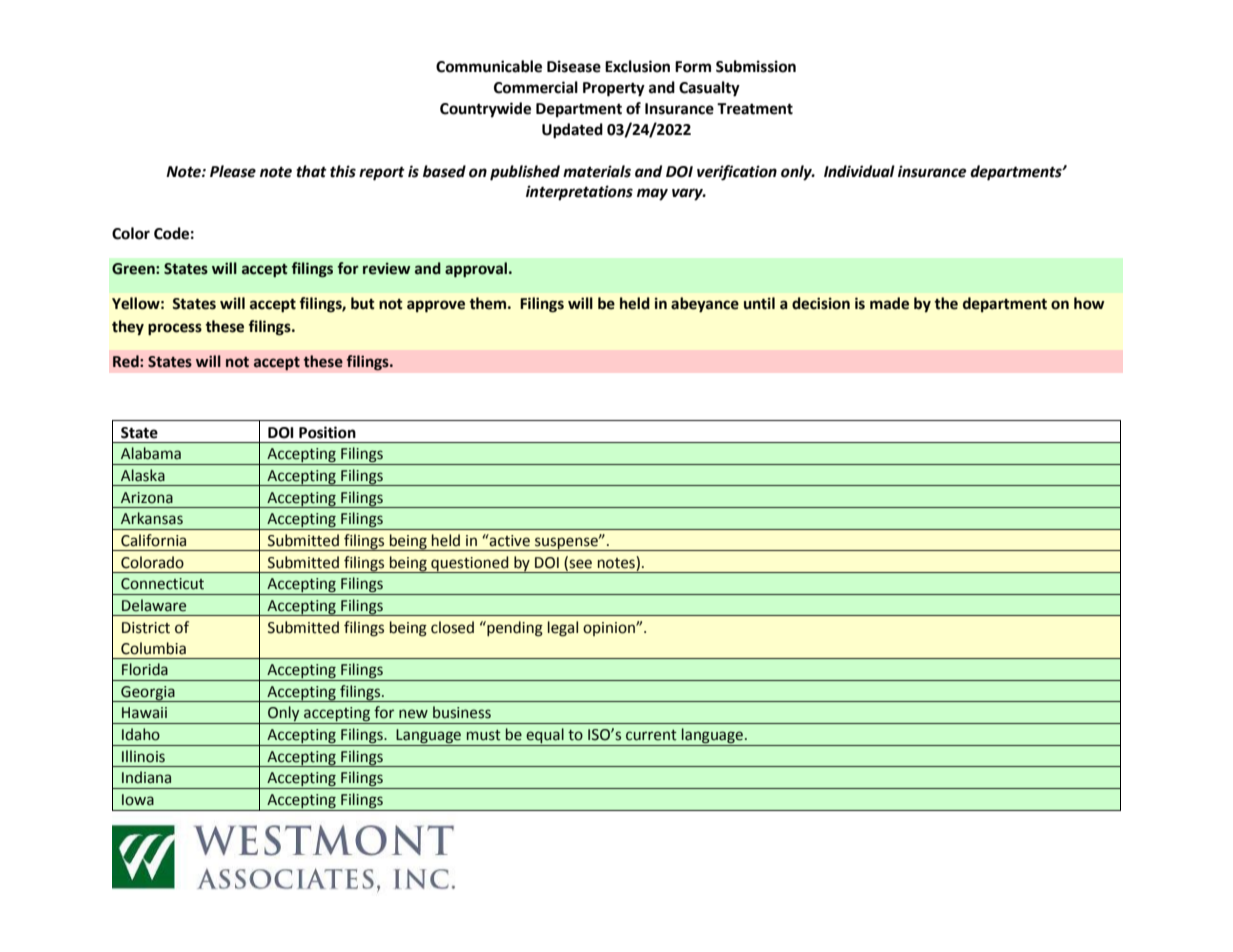 Image resolution: width=1233 pixels, height=952 pixels. What do you see at coordinates (509, 540) in the page?
I see `active` at bounding box center [509, 540].
